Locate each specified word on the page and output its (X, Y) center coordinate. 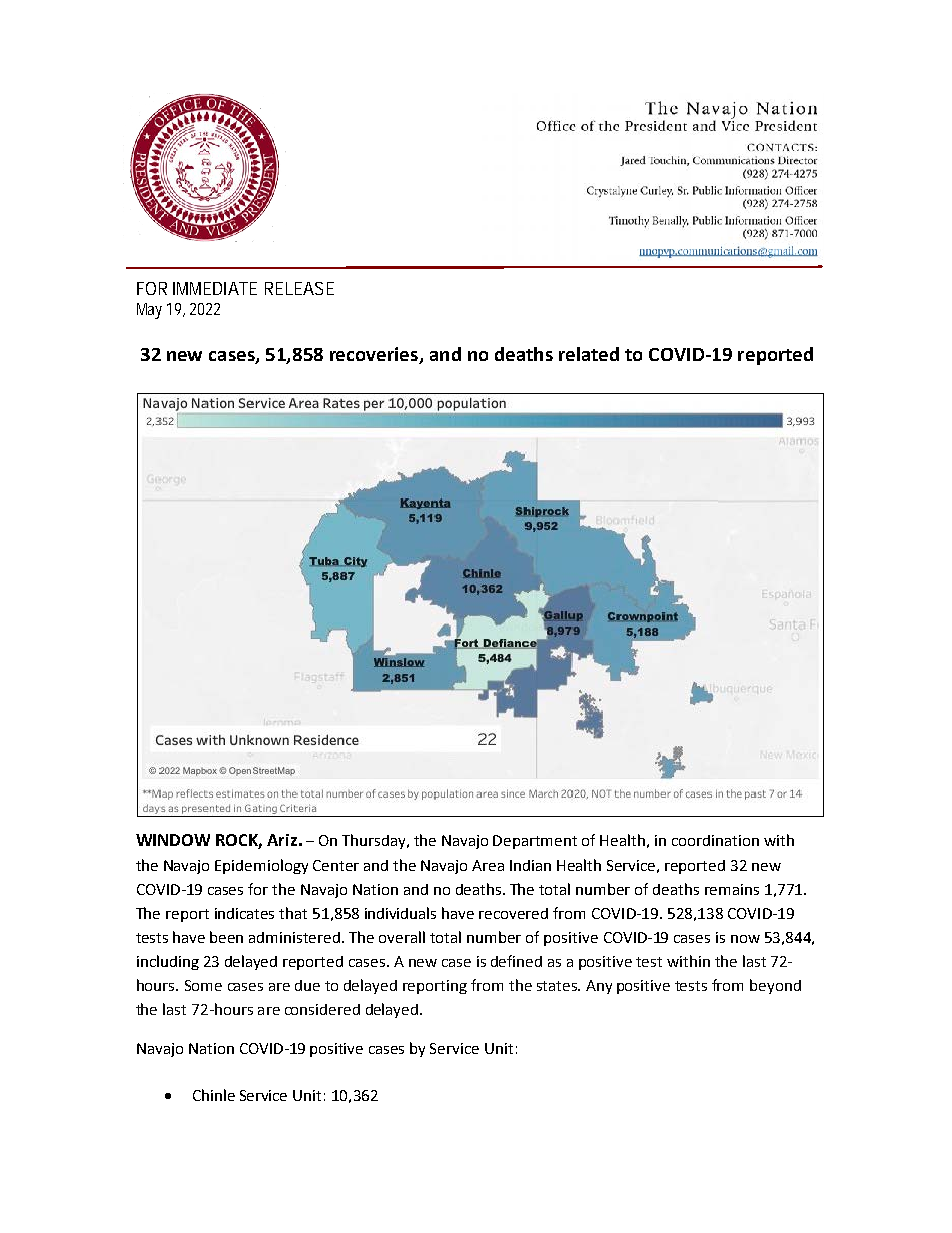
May (149, 311)
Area (488, 865)
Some (203, 985)
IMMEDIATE (215, 288)
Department (535, 842)
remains (732, 889)
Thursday (375, 841)
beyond (775, 986)
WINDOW (173, 840)
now (745, 939)
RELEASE (299, 288)
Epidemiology (261, 866)
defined (516, 961)
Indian (530, 865)
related (589, 354)
